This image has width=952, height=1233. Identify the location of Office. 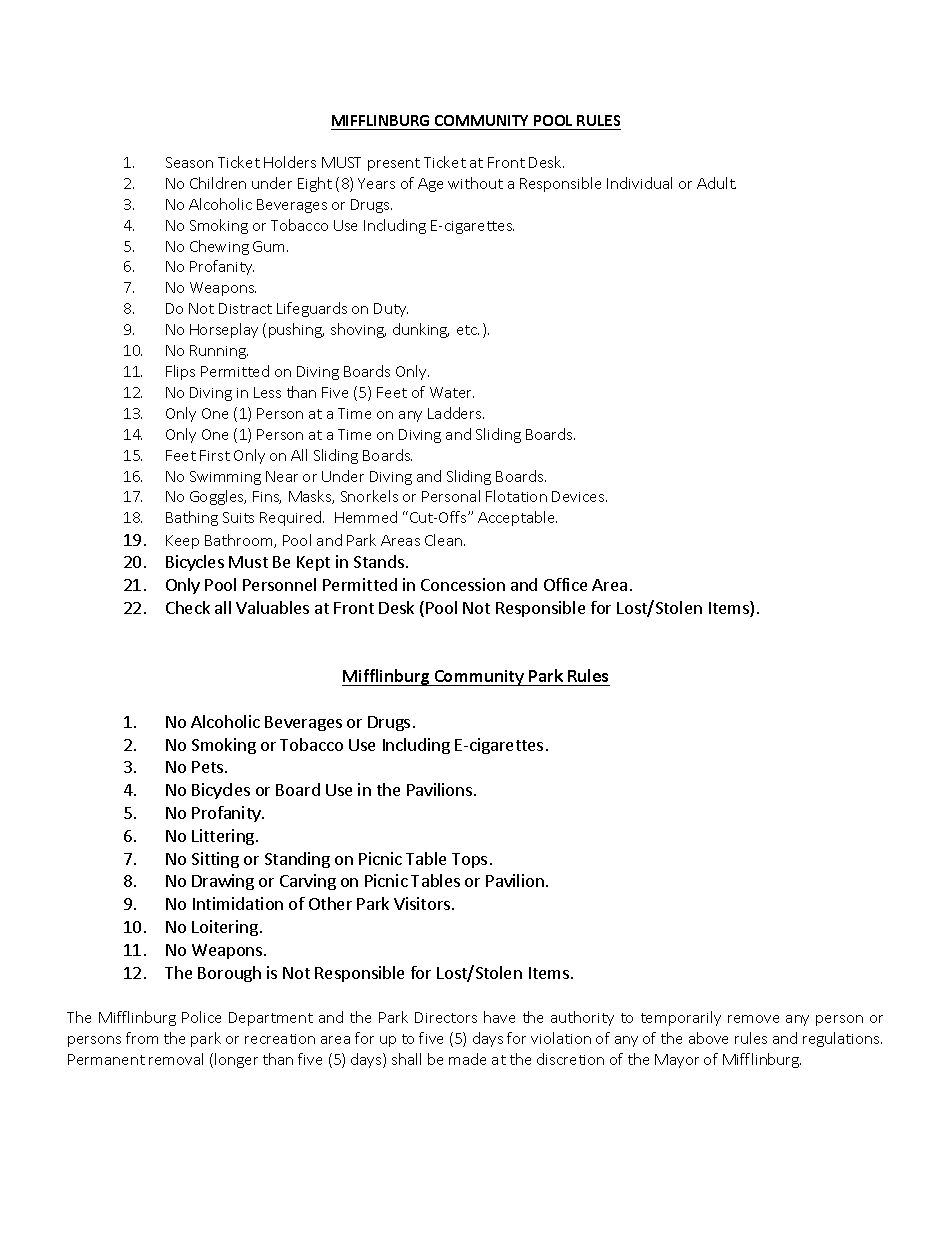
(565, 584).
